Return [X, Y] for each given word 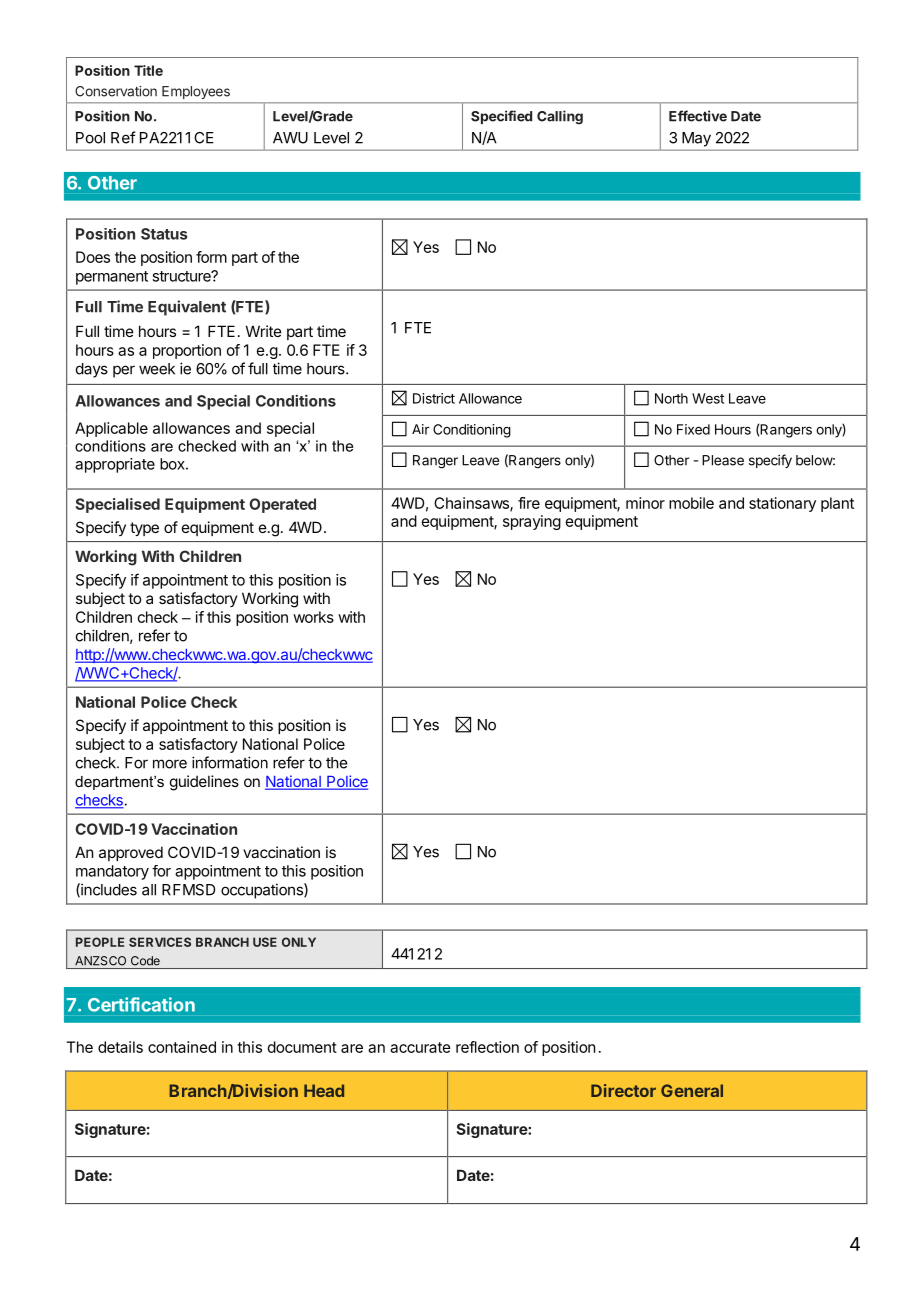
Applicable [111, 429]
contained [182, 1047]
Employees [196, 92]
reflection [487, 1047]
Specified [501, 117]
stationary [782, 504]
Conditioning [472, 431]
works [313, 617]
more [170, 764]
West [708, 398]
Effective [698, 116]
